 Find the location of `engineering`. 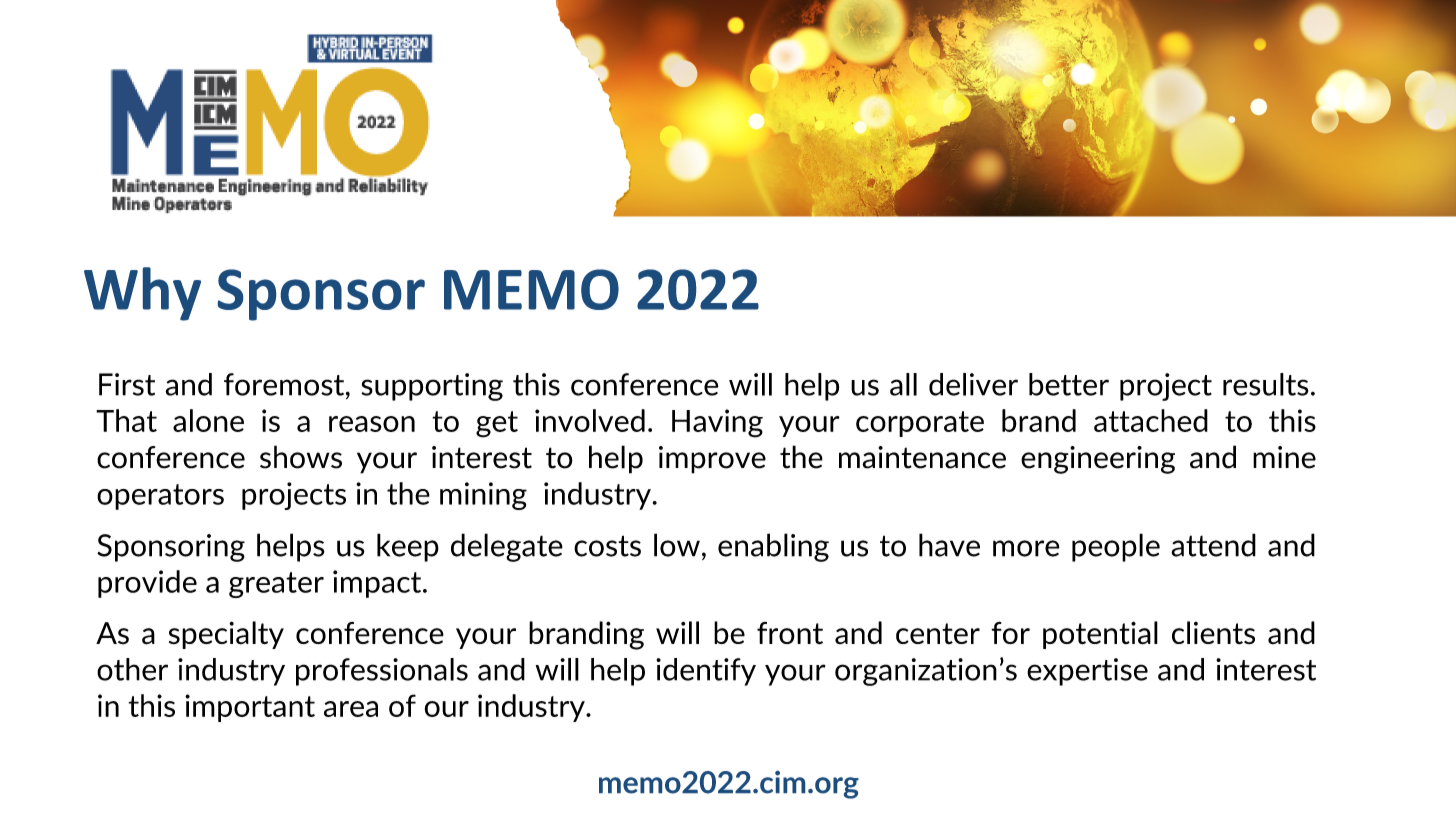

engineering is located at coordinates (1098, 460).
